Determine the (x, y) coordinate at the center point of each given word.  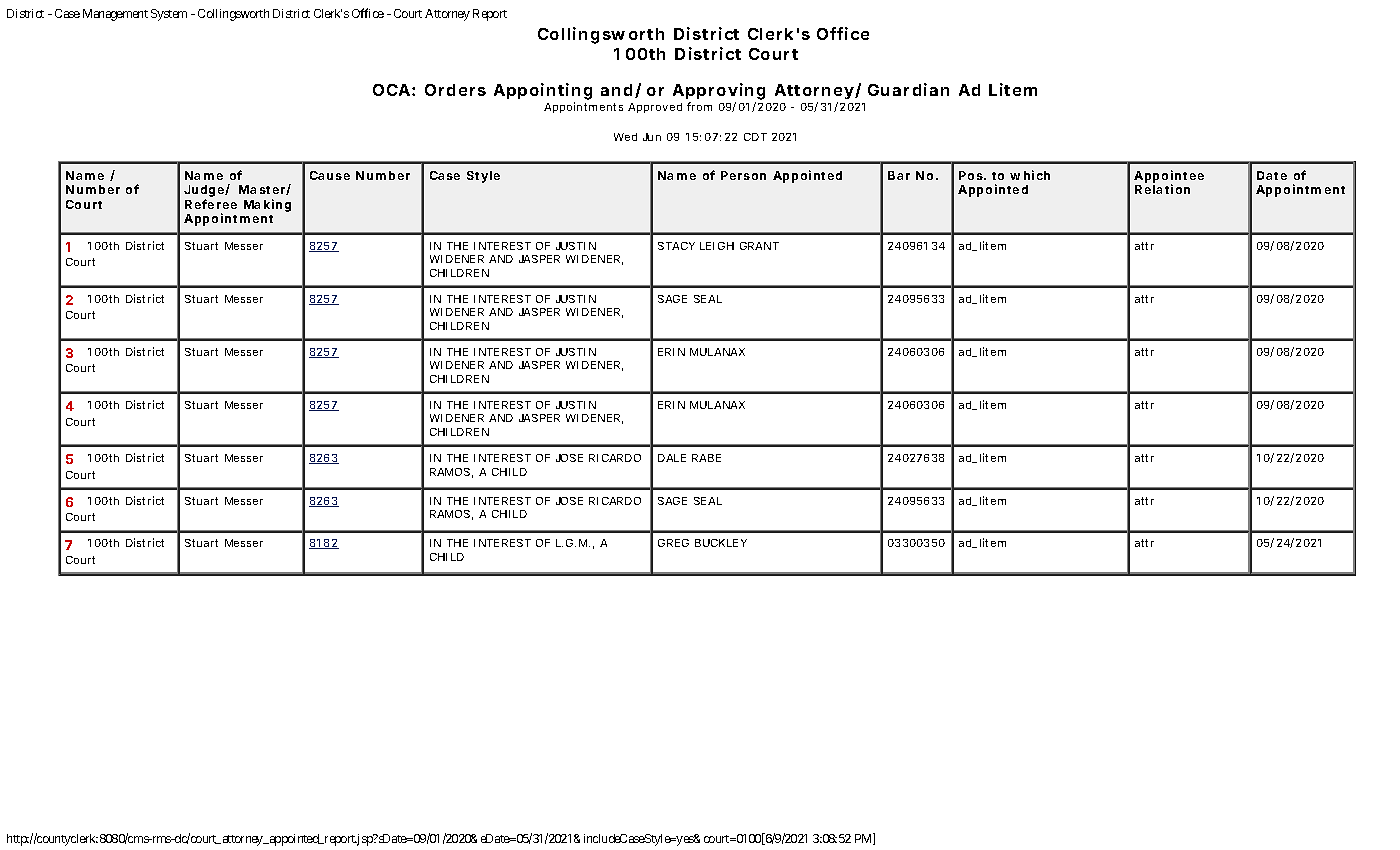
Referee (211, 204)
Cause (330, 175)
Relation (1162, 189)
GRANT (759, 246)
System (169, 15)
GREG (673, 543)
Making (267, 205)
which (1030, 175)
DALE (672, 458)
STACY (676, 246)
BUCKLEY (721, 543)
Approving (719, 93)
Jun (652, 137)
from (699, 106)
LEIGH (717, 246)
